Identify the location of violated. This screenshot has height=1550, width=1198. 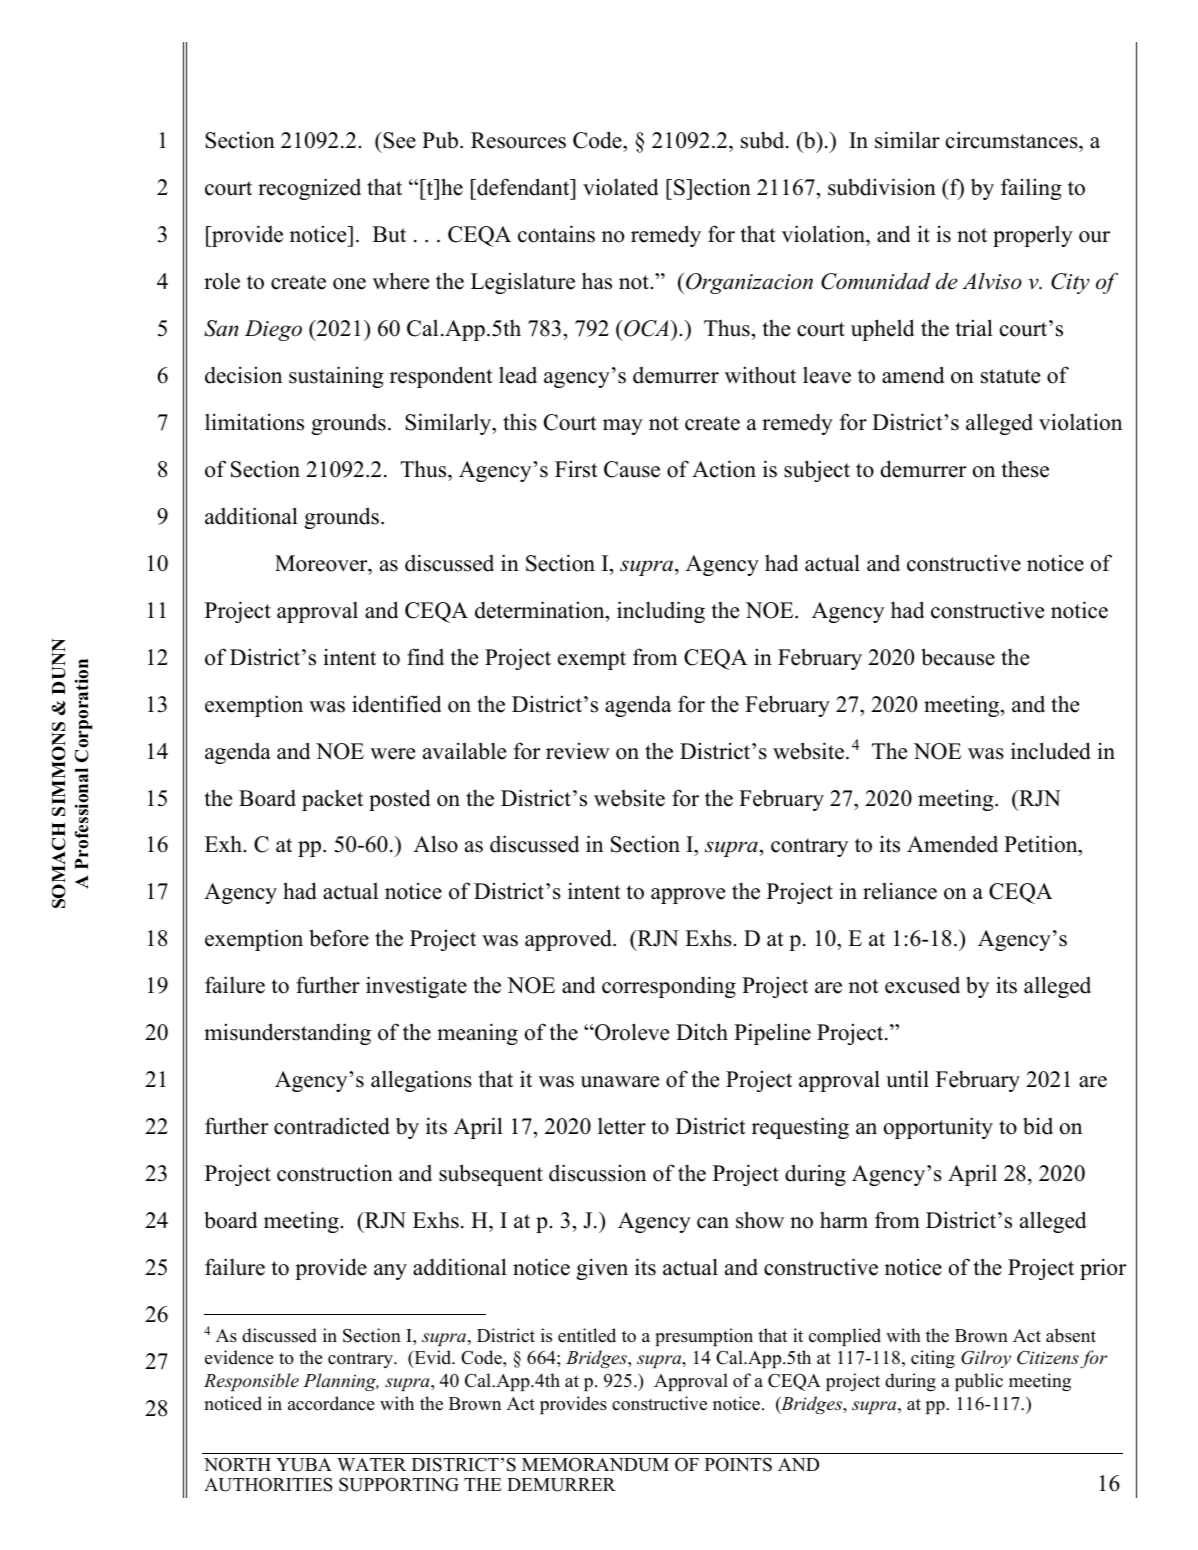
(620, 187).
